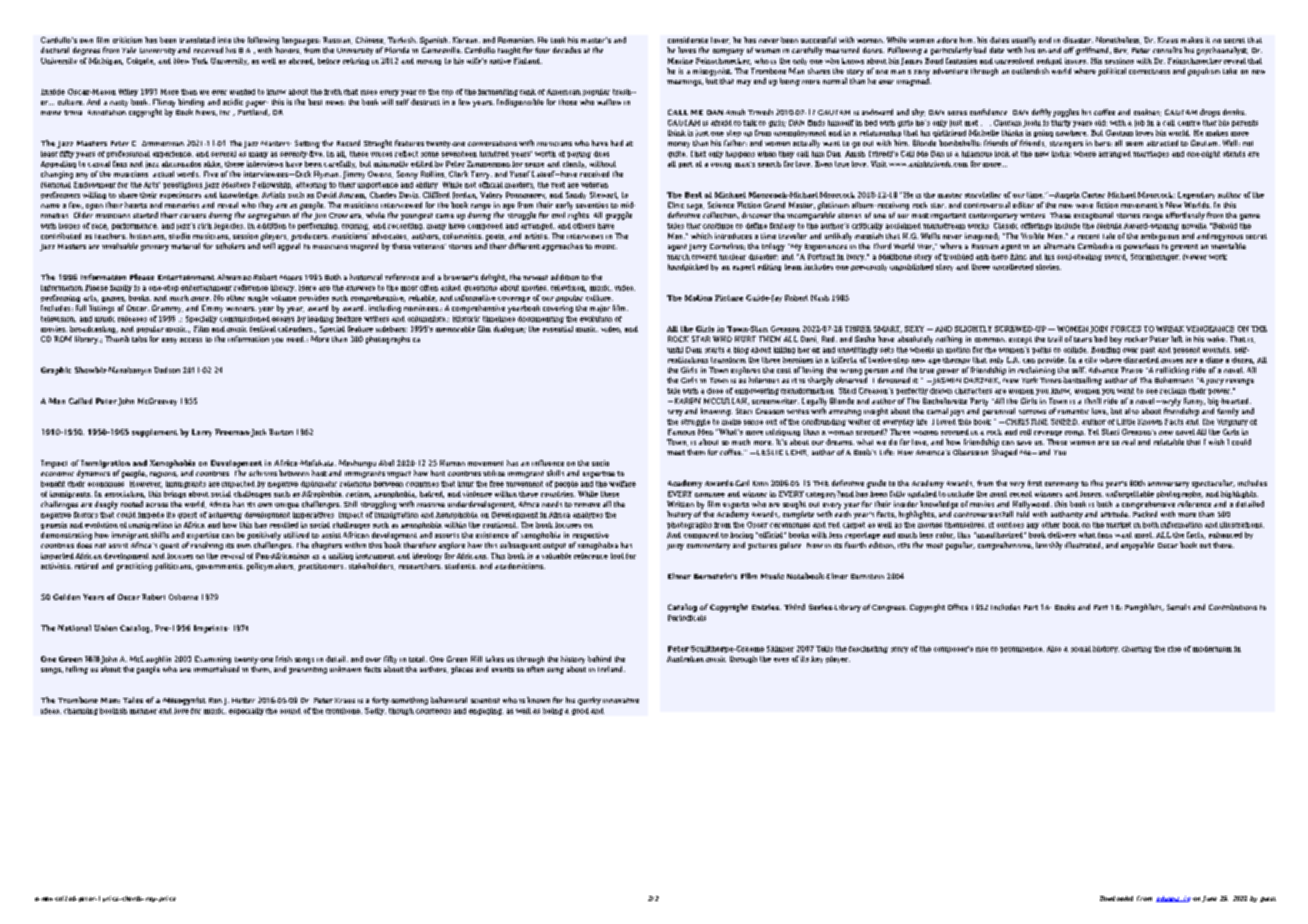 The image size is (1308, 924). What do you see at coordinates (141, 61) in the document?
I see `Colgate` at bounding box center [141, 61].
